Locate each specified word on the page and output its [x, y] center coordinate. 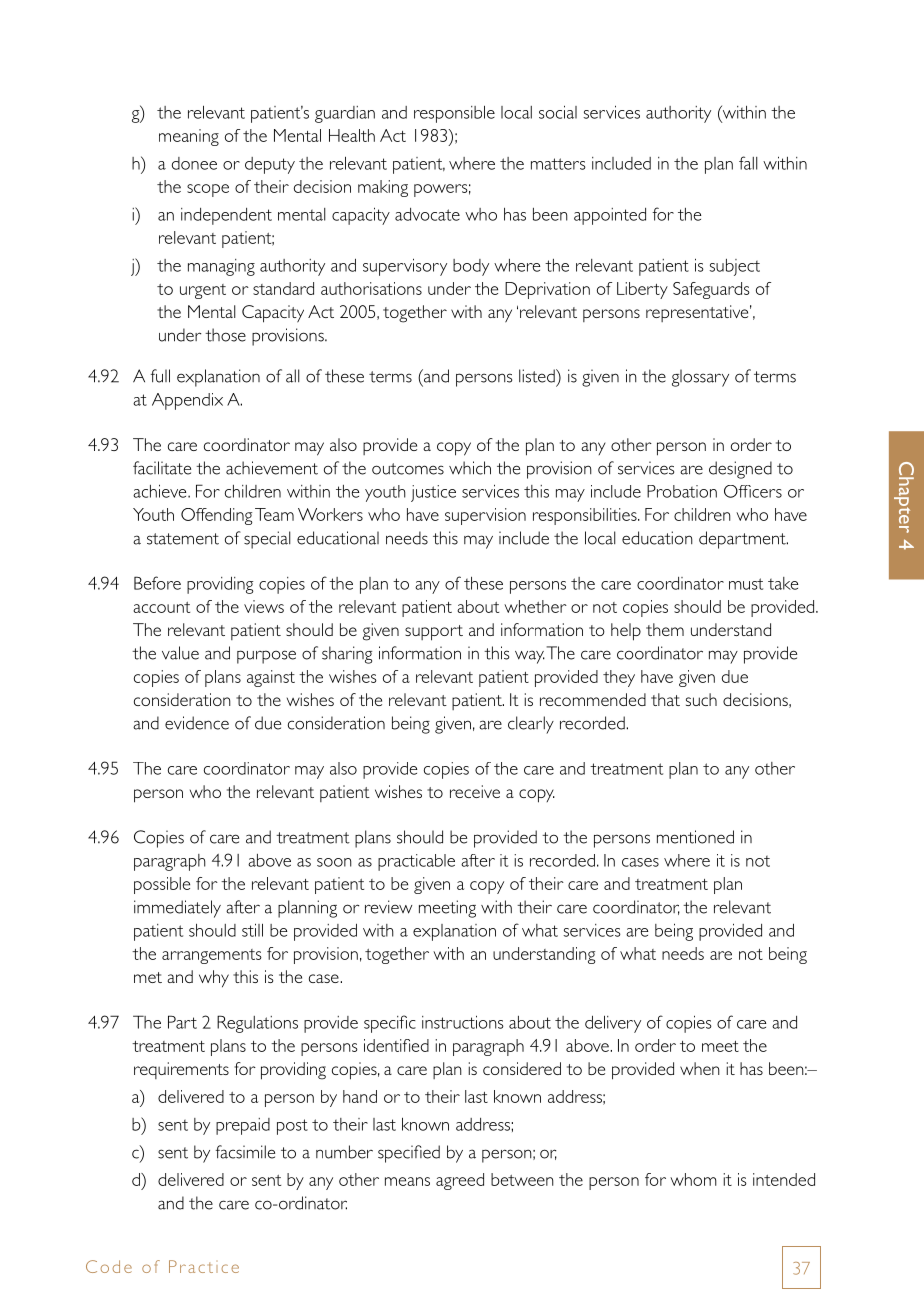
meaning [189, 137]
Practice [204, 1266]
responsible [454, 114]
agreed [460, 1181]
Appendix [187, 401]
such [701, 699]
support [434, 633]
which [470, 468]
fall [748, 163]
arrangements [212, 956]
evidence [197, 723]
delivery [613, 1024]
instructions [463, 1022]
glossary [700, 378]
